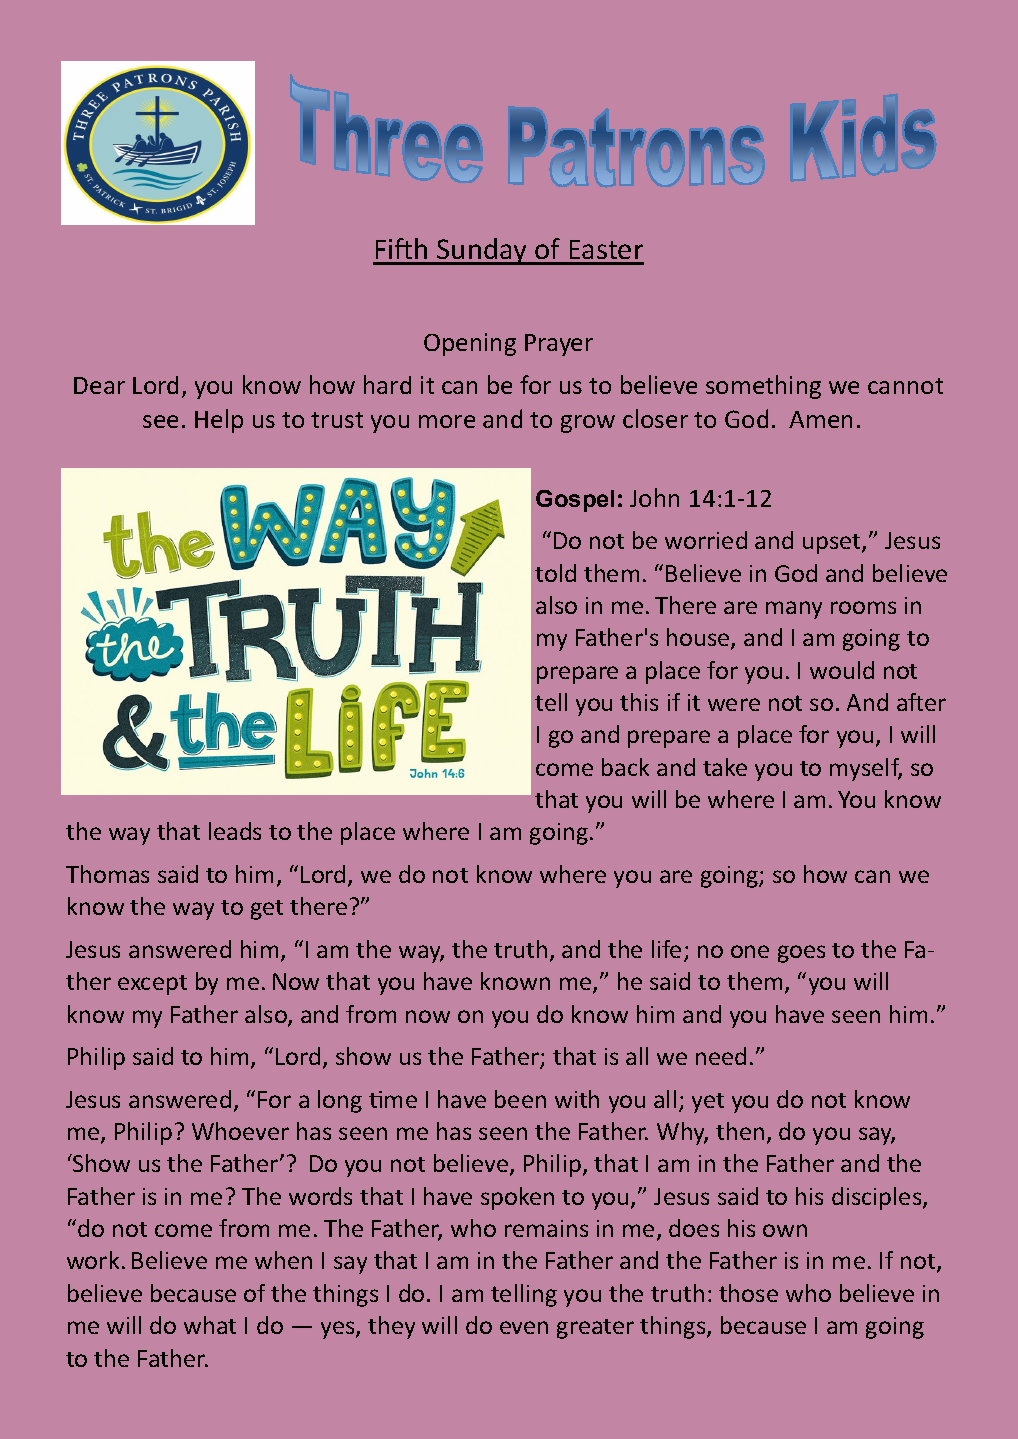  What do you see at coordinates (625, 767) in the page?
I see `back` at bounding box center [625, 767].
